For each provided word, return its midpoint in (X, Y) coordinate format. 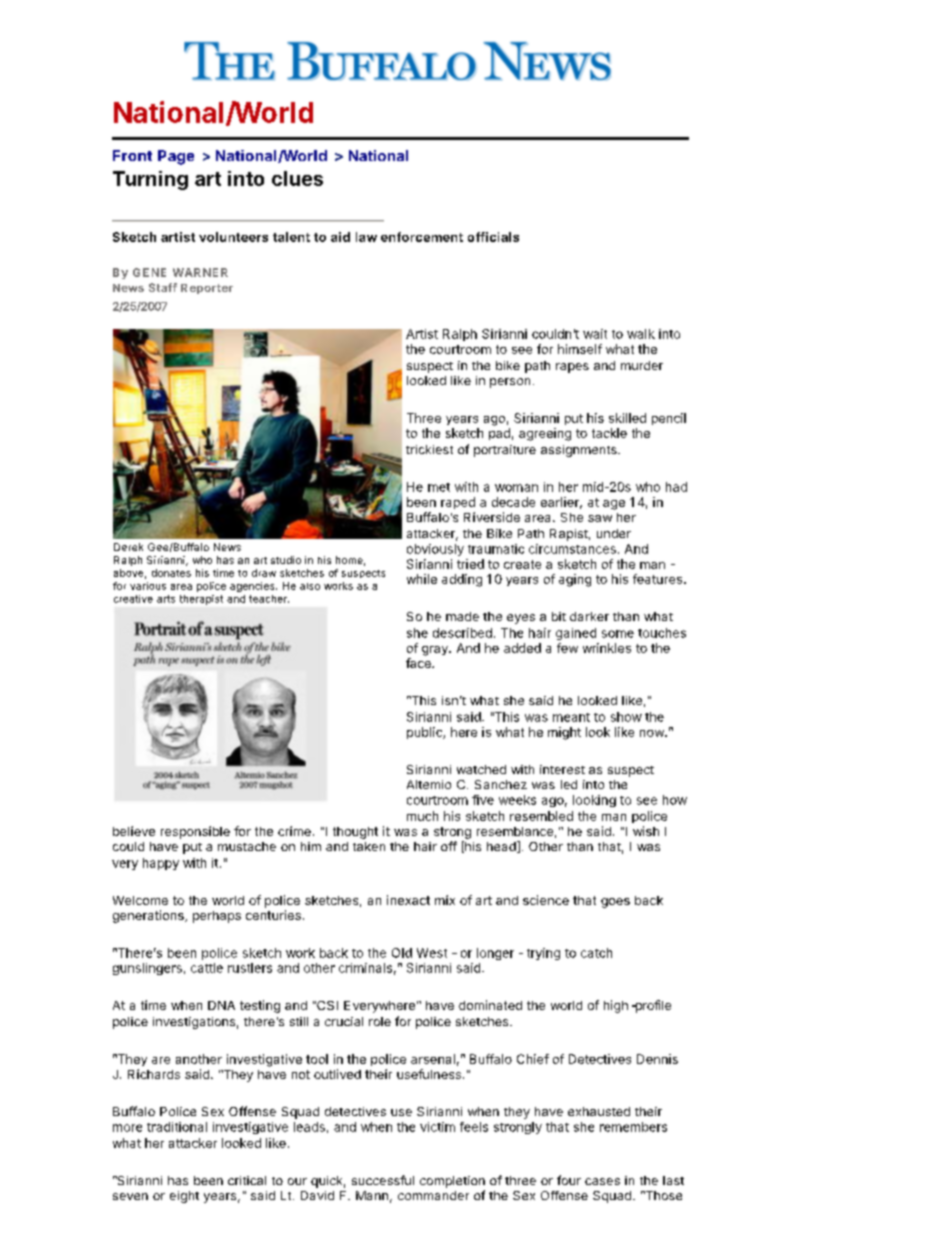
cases (602, 1181)
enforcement (422, 237)
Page (176, 157)
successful (383, 1180)
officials (493, 237)
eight (184, 1197)
